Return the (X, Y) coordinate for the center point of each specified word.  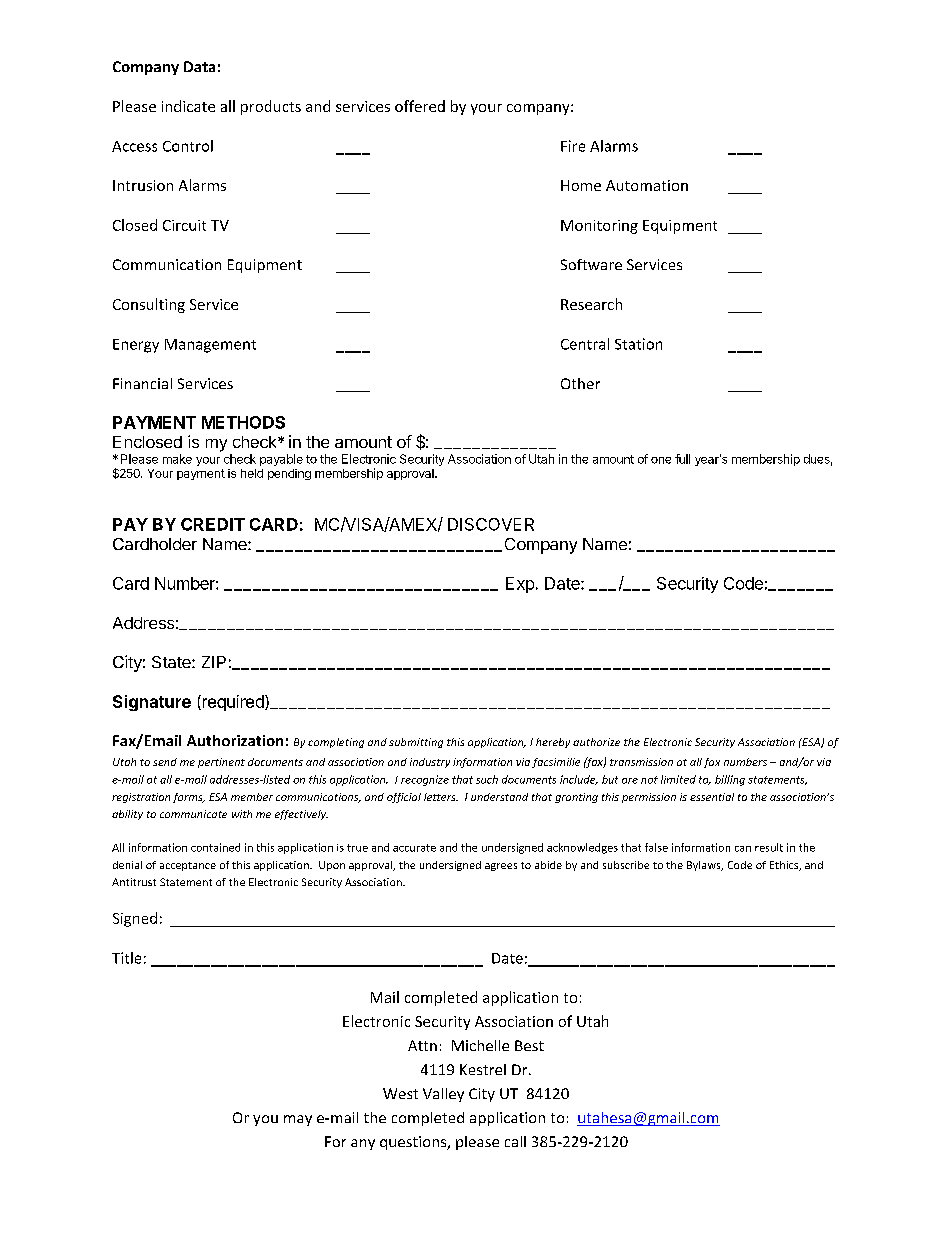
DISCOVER (491, 524)
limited (678, 779)
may (298, 1120)
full (682, 459)
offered (420, 106)
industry (430, 763)
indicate (188, 106)
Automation (647, 185)
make (177, 459)
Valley (443, 1095)
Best (529, 1045)
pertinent (221, 763)
